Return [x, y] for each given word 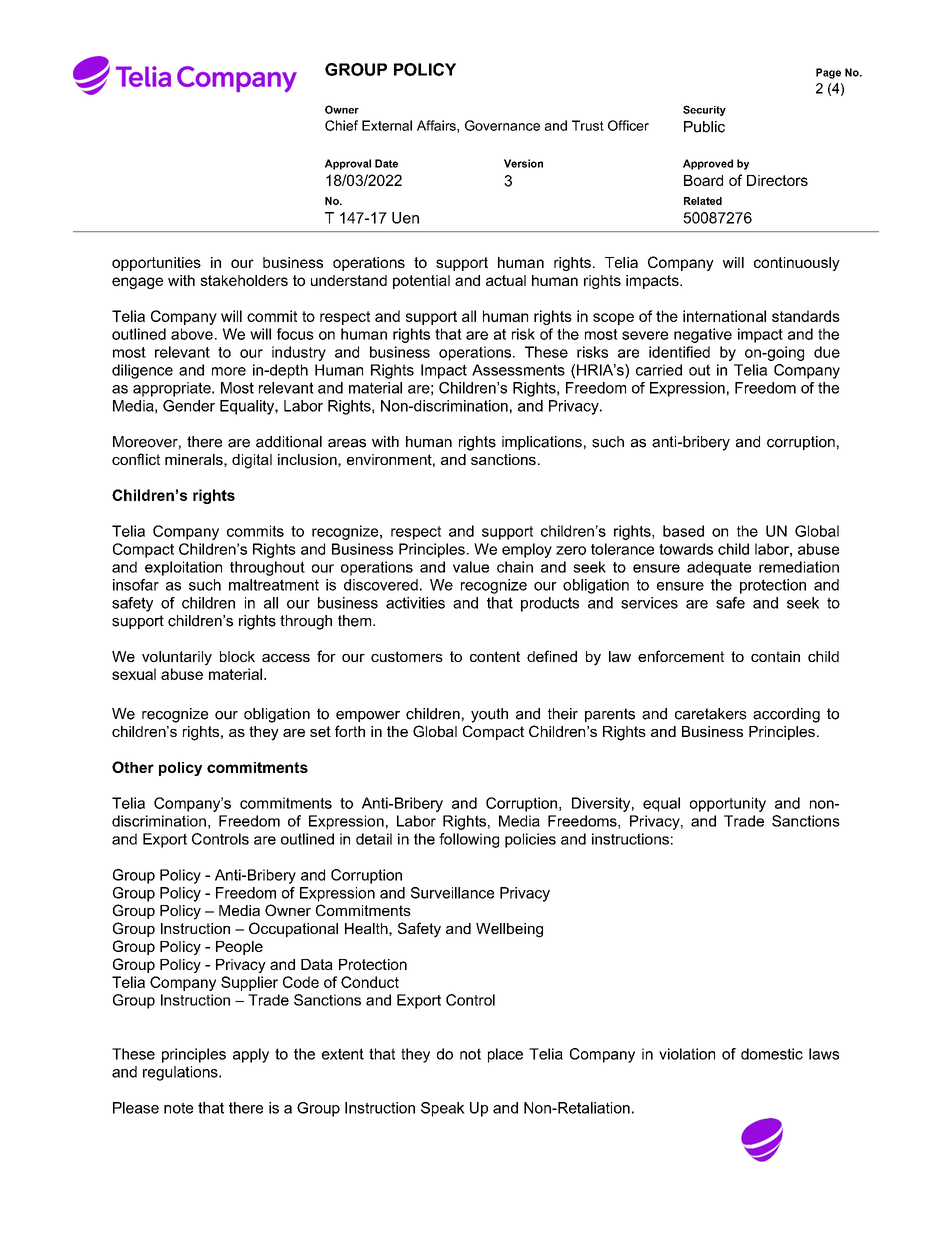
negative [703, 335]
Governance [502, 125]
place [505, 1055]
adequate [719, 568]
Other [133, 767]
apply [251, 1055]
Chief [341, 125]
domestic [772, 1054]
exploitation [183, 568]
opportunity [728, 804]
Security [704, 110]
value [471, 567]
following [469, 840]
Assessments [518, 370]
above [192, 334]
